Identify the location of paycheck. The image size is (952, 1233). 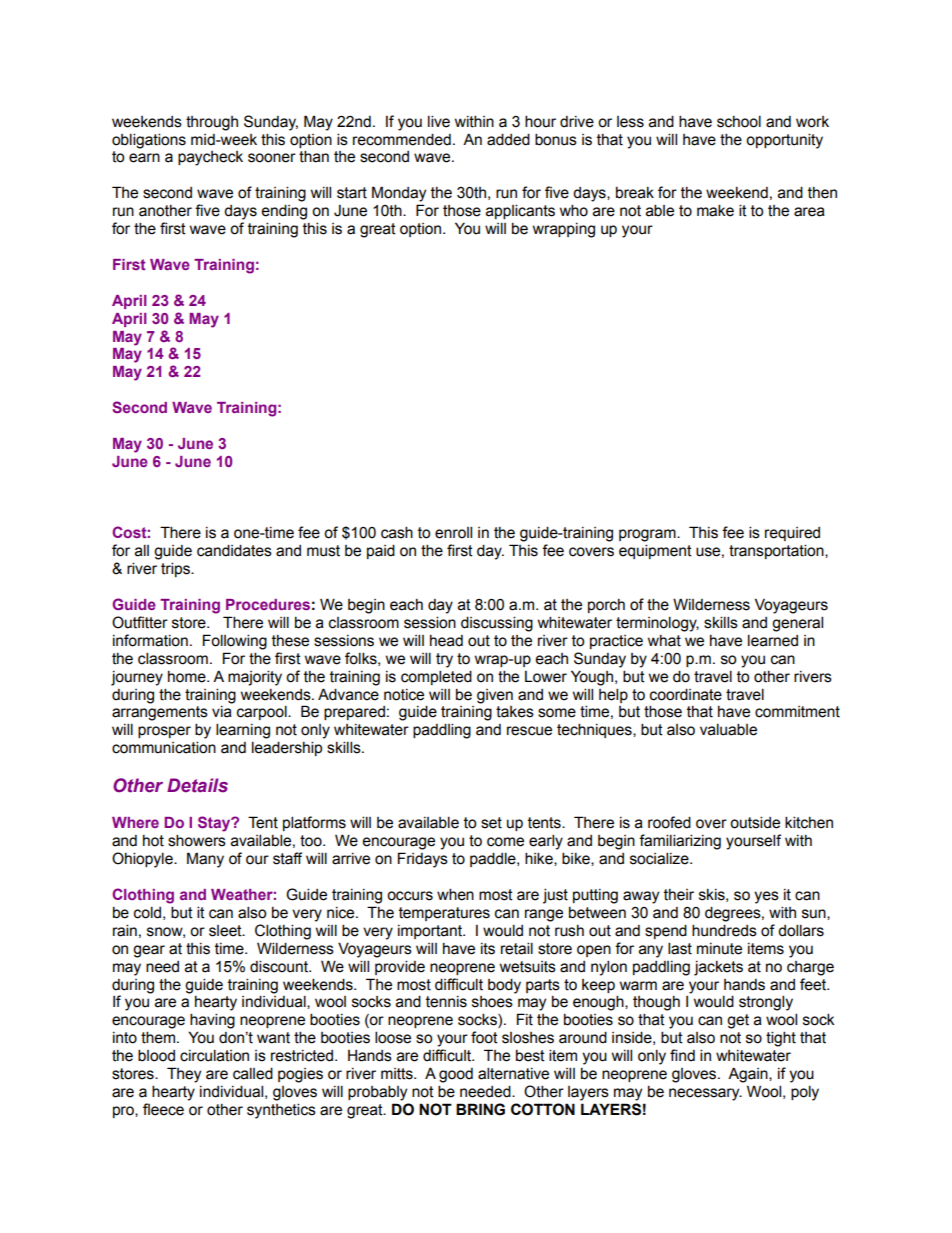
(210, 158).
